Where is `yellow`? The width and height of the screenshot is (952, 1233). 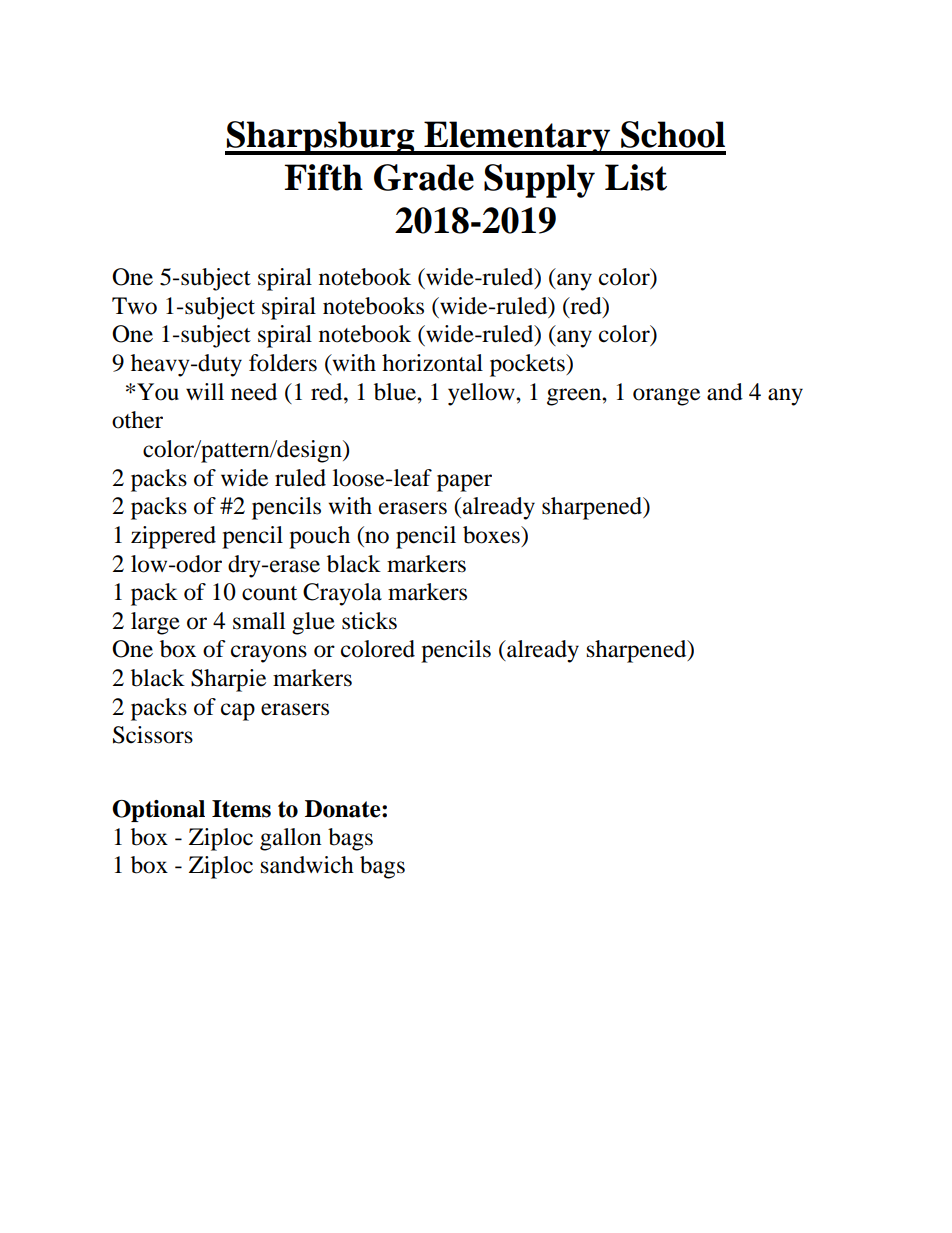 yellow is located at coordinates (482, 394).
